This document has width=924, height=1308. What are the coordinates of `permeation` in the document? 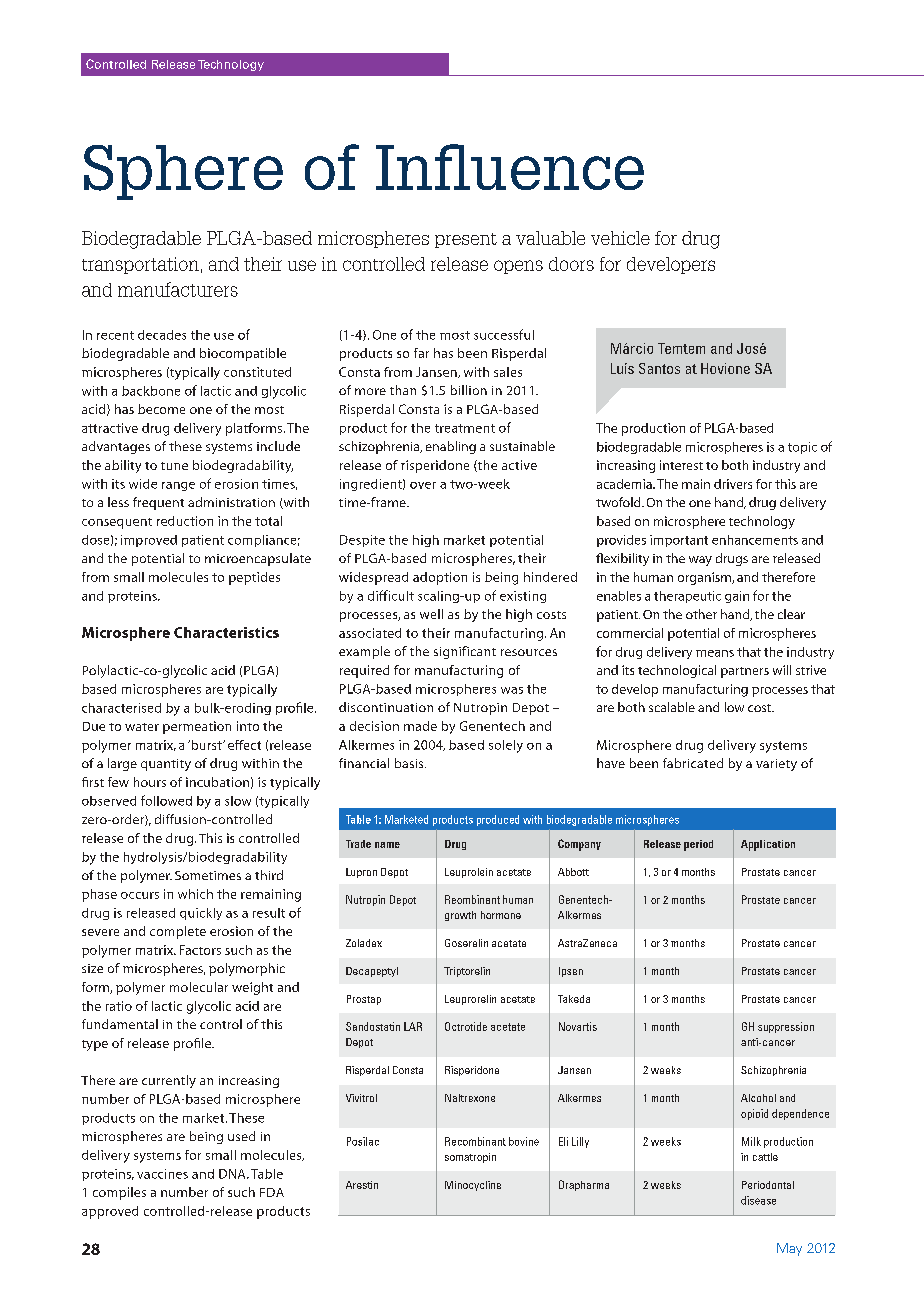 It's located at (197, 727).
